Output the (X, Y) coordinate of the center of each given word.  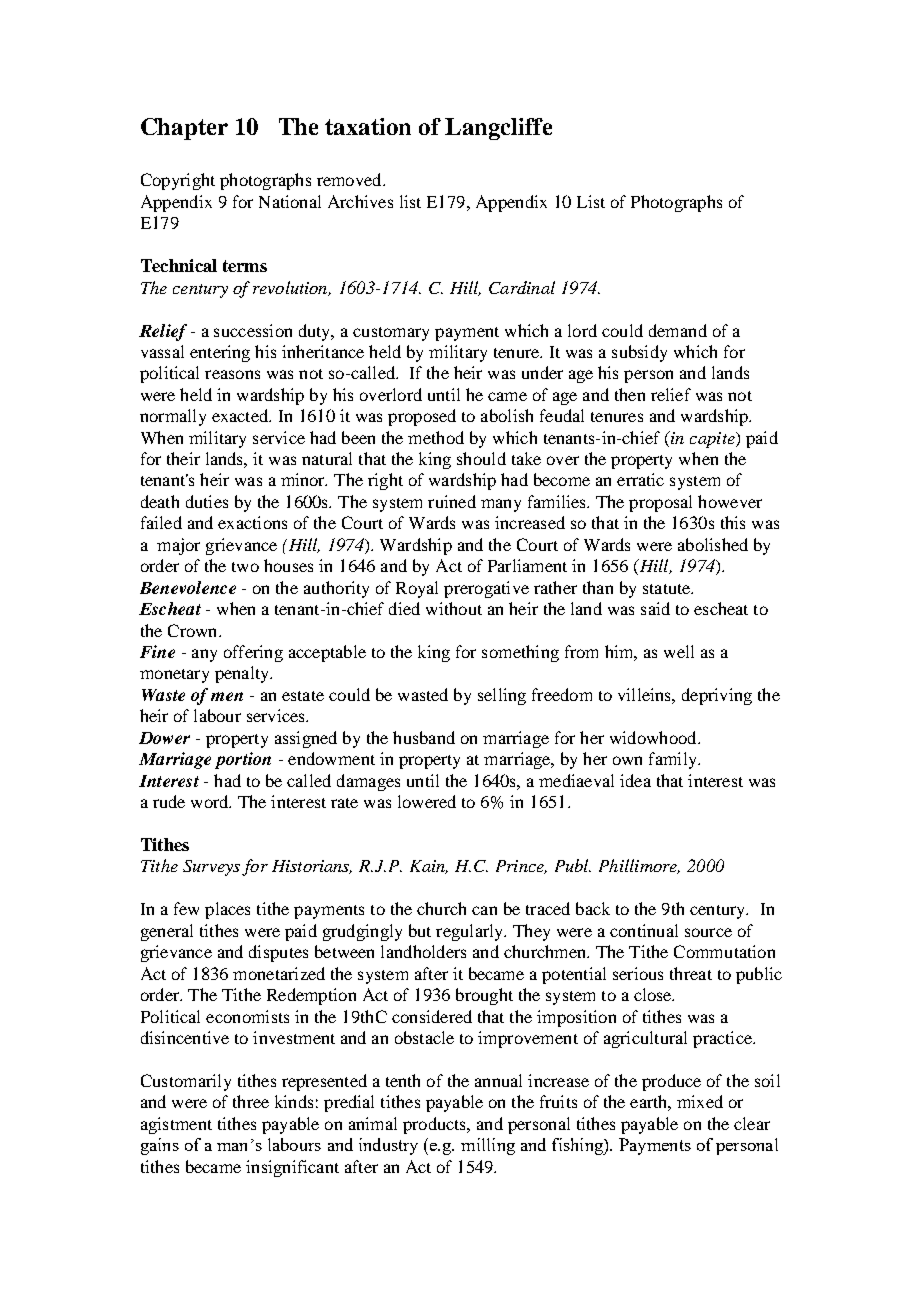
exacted (241, 415)
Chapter (184, 129)
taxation (368, 126)
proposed (422, 417)
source (708, 932)
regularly (471, 932)
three (251, 1101)
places (227, 910)
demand (678, 330)
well (679, 651)
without (454, 608)
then (630, 394)
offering (253, 653)
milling (488, 1146)
